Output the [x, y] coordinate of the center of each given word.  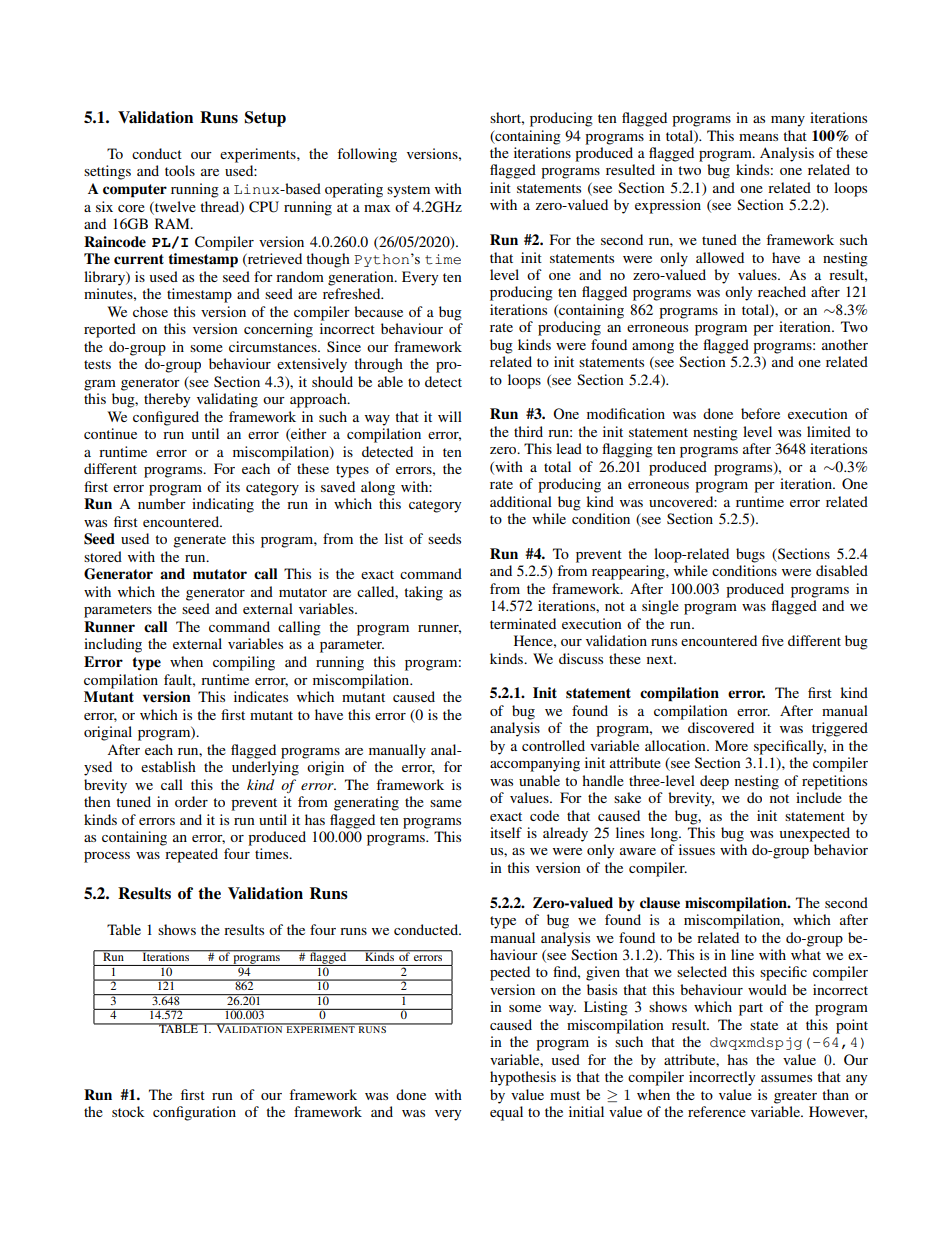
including [113, 645]
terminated [523, 623]
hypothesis [523, 1078]
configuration [194, 1113]
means [758, 137]
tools [180, 170]
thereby [167, 400]
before [760, 413]
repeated [191, 855]
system [408, 191]
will [450, 416]
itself [506, 832]
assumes [786, 1078]
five [773, 640]
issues [697, 849]
